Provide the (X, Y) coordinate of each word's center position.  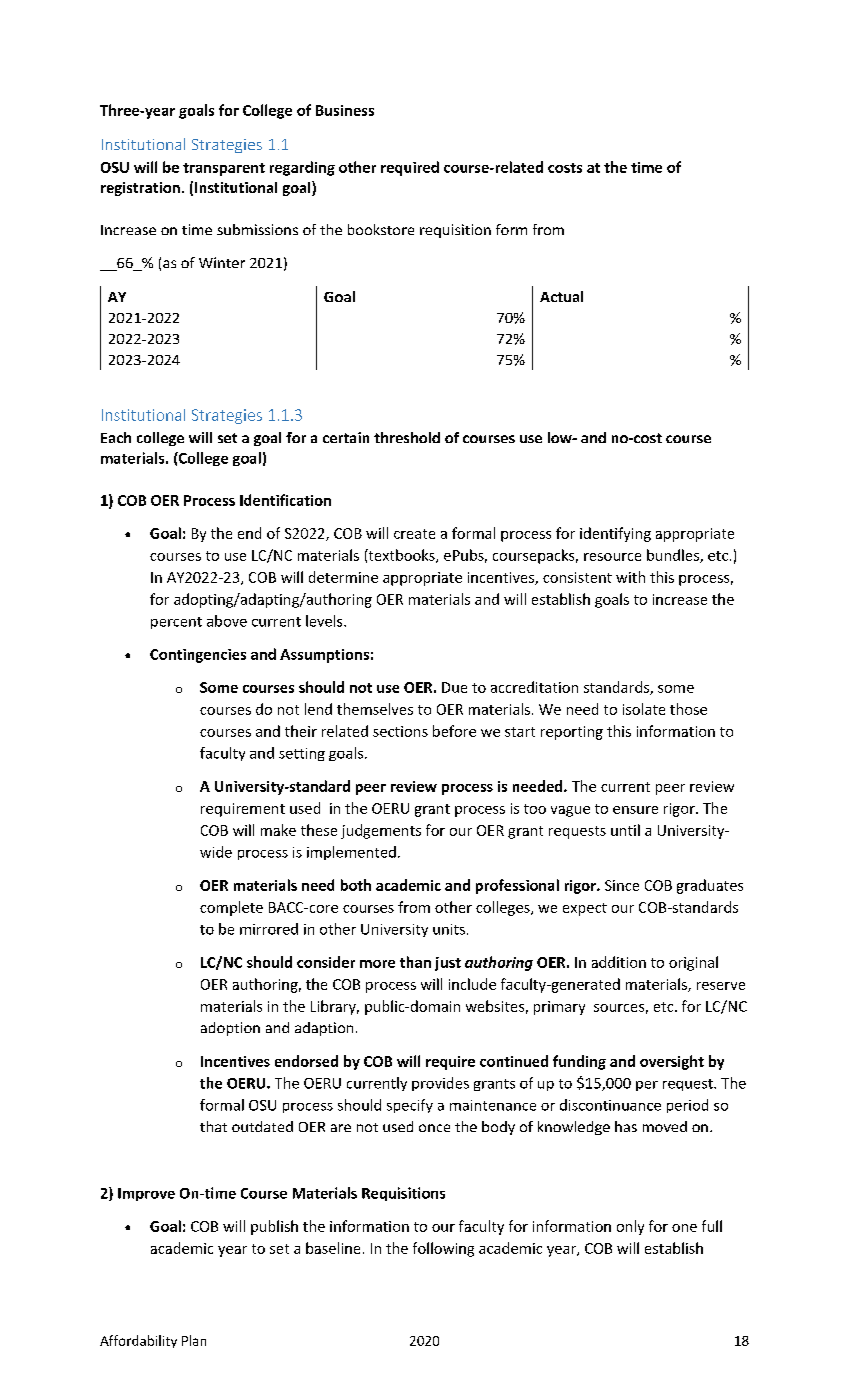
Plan (194, 1340)
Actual (561, 296)
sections (400, 731)
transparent (224, 169)
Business (345, 110)
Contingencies (198, 656)
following (443, 1249)
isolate (644, 709)
